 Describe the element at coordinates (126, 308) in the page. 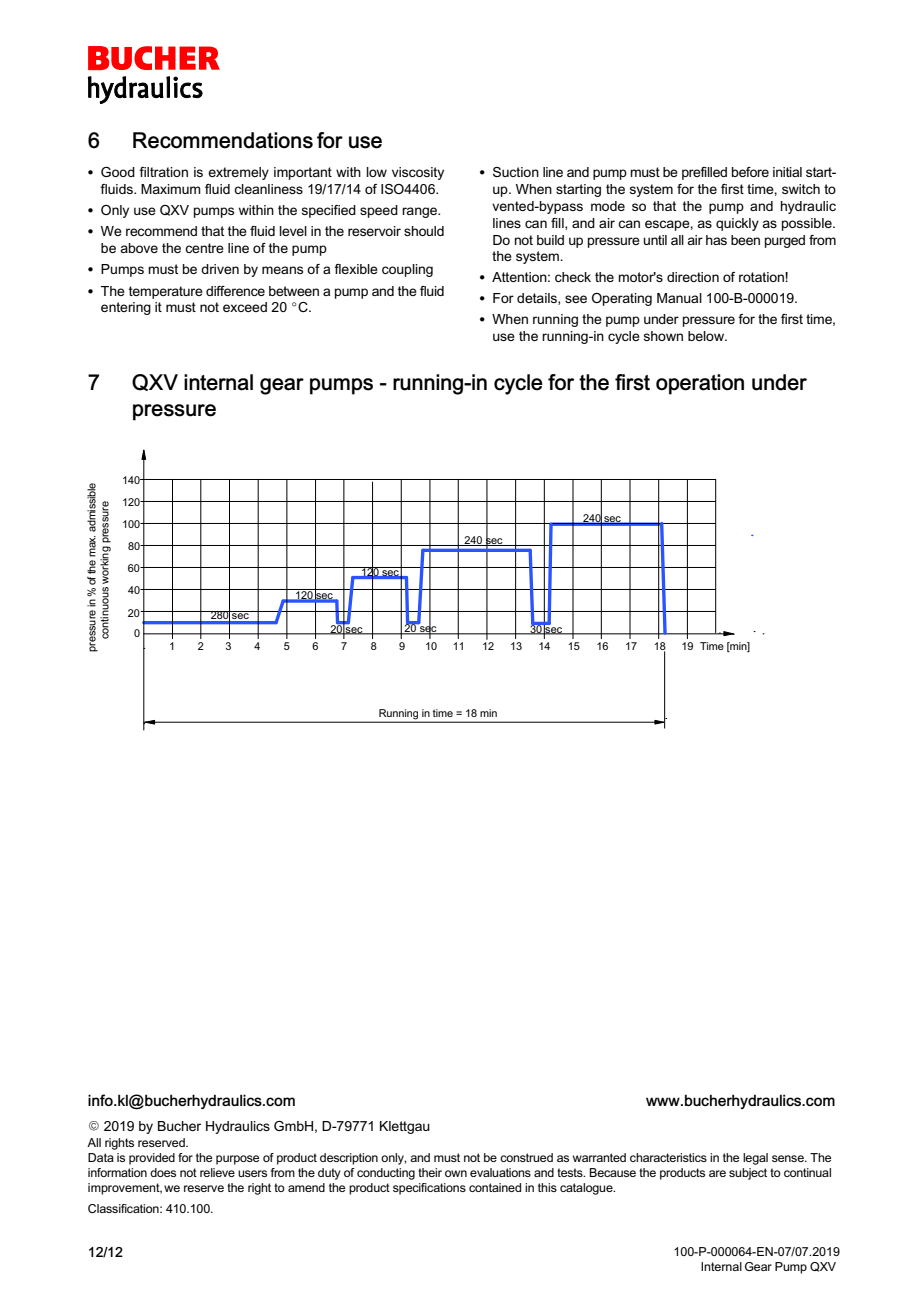

I see `entering` at that location.
